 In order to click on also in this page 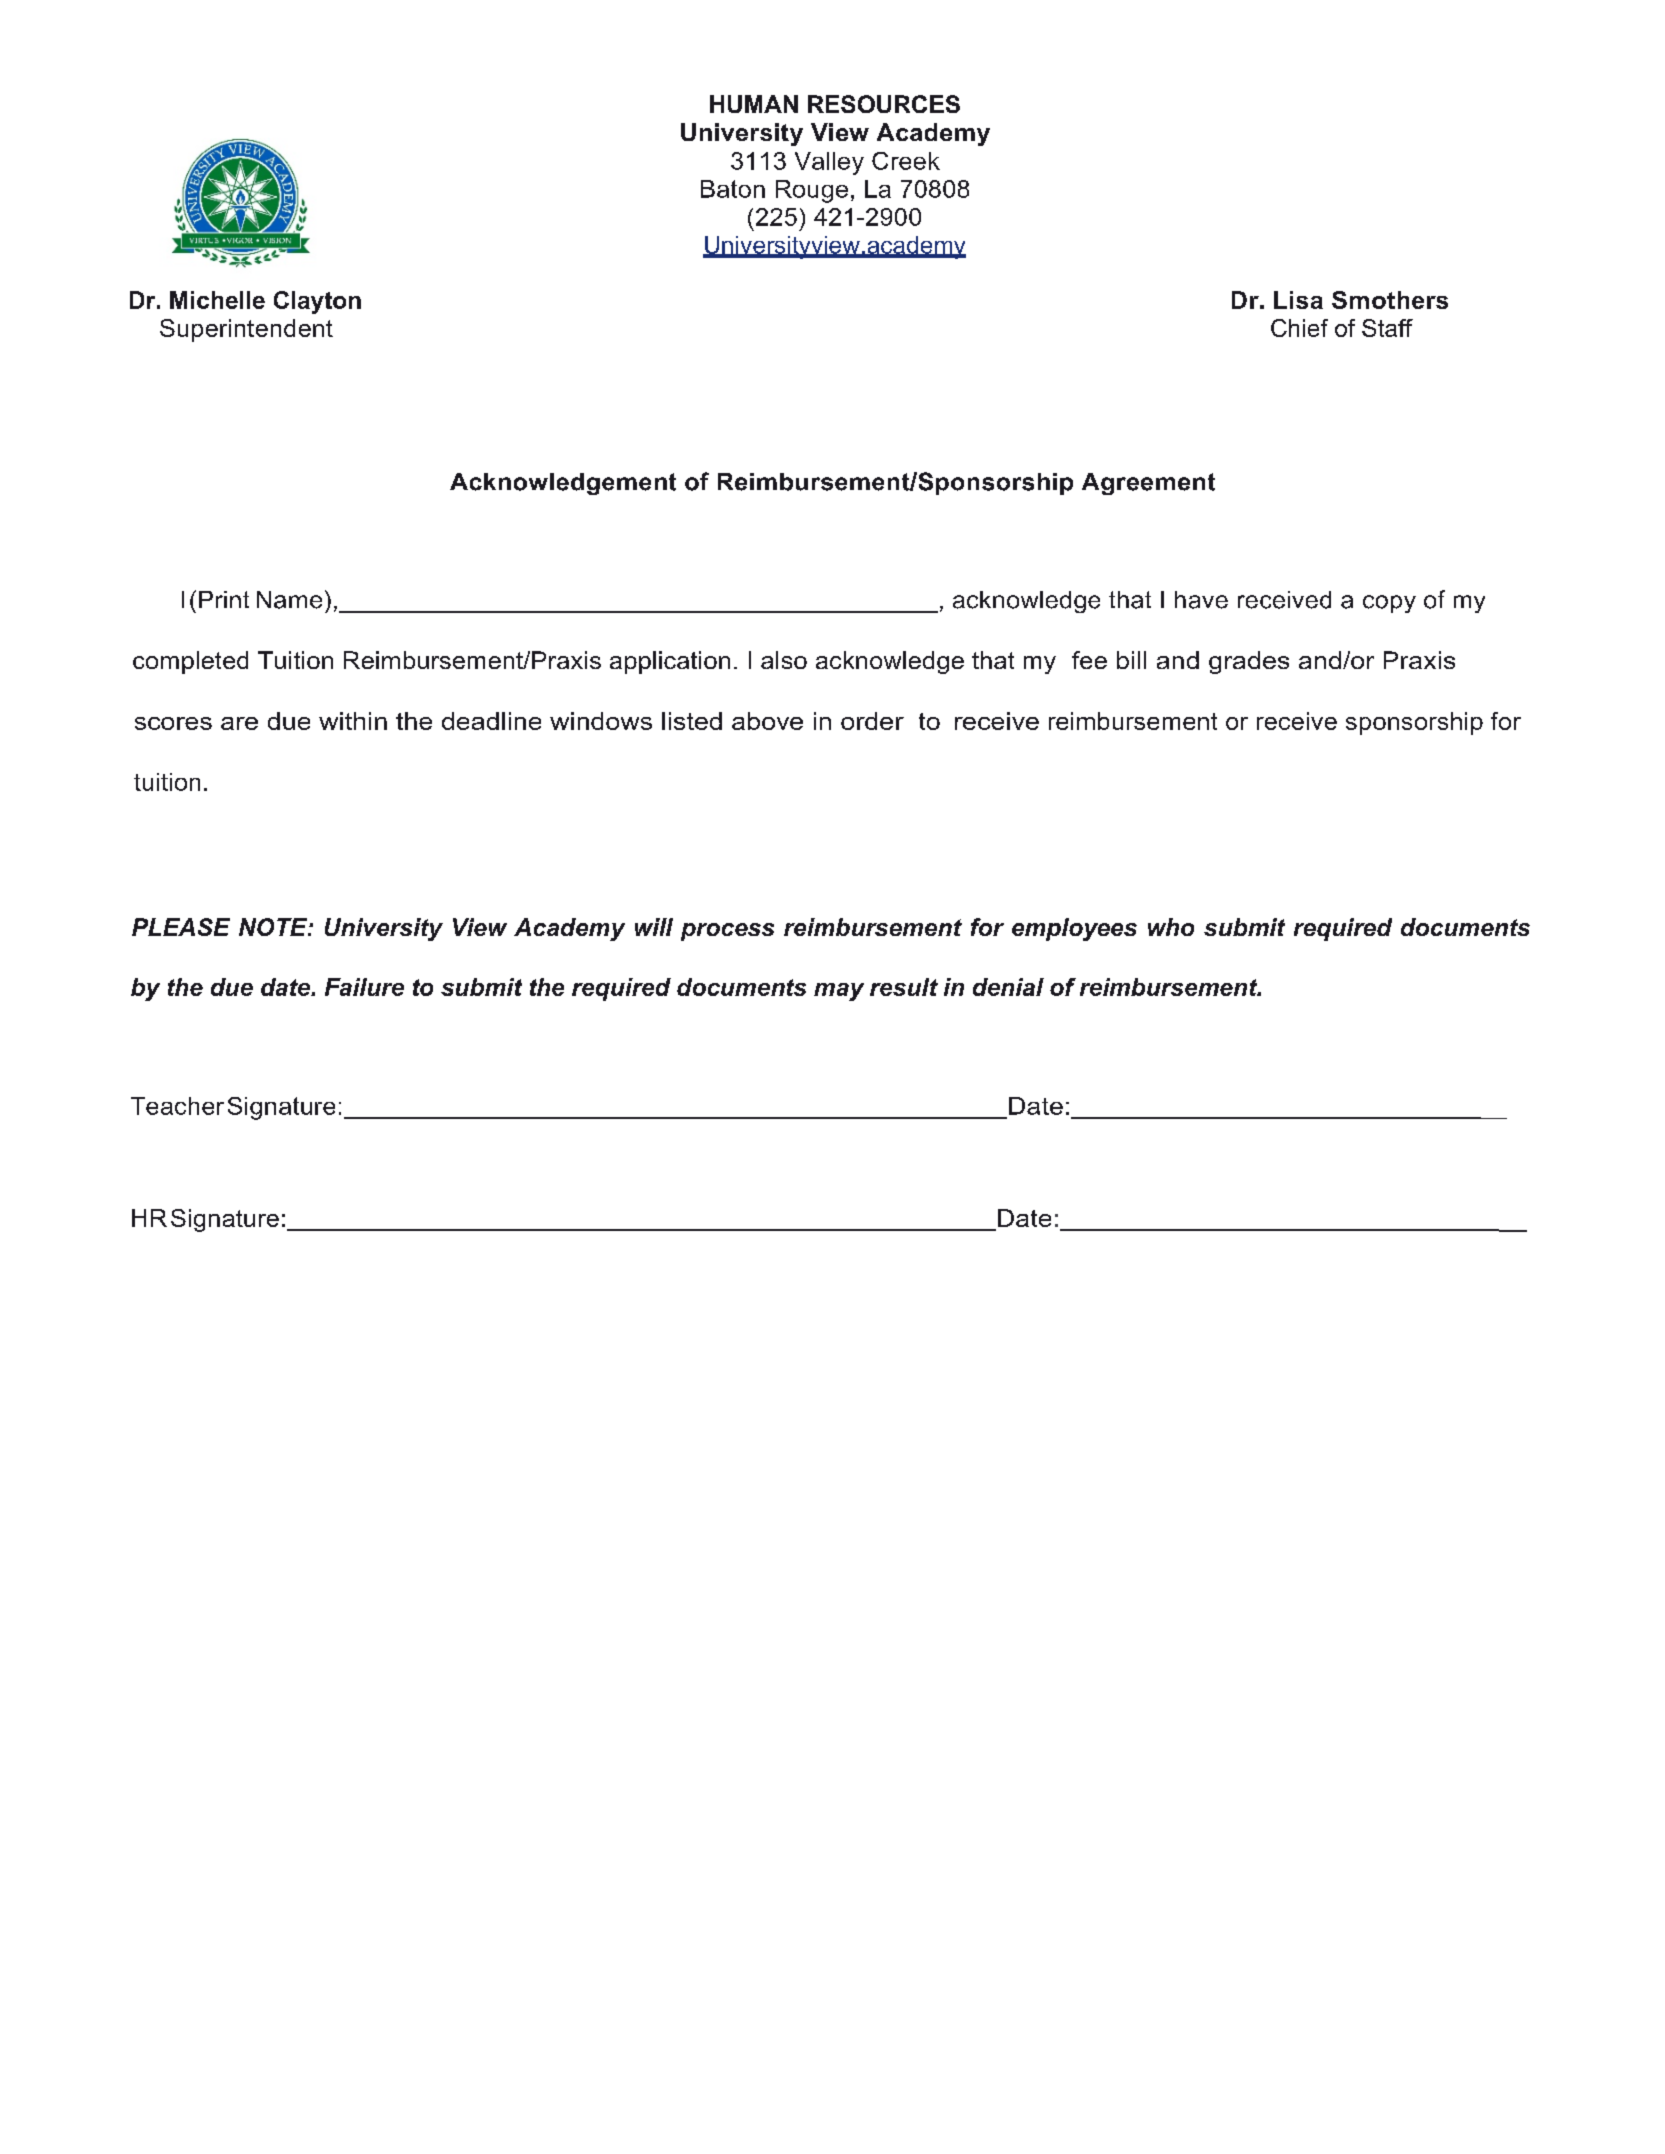, I will do `click(784, 660)`.
